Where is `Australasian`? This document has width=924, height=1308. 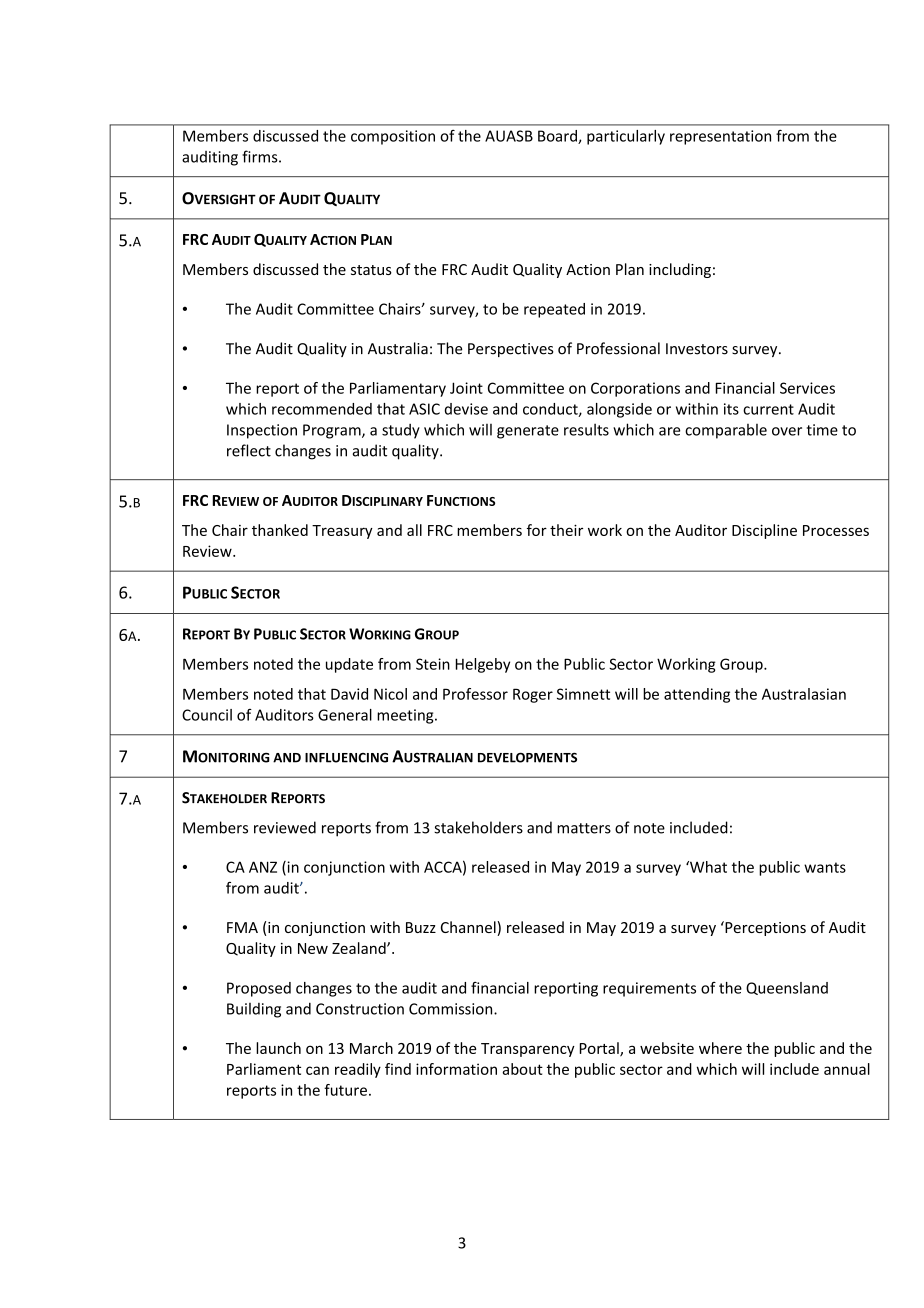
Australasian is located at coordinates (804, 694).
